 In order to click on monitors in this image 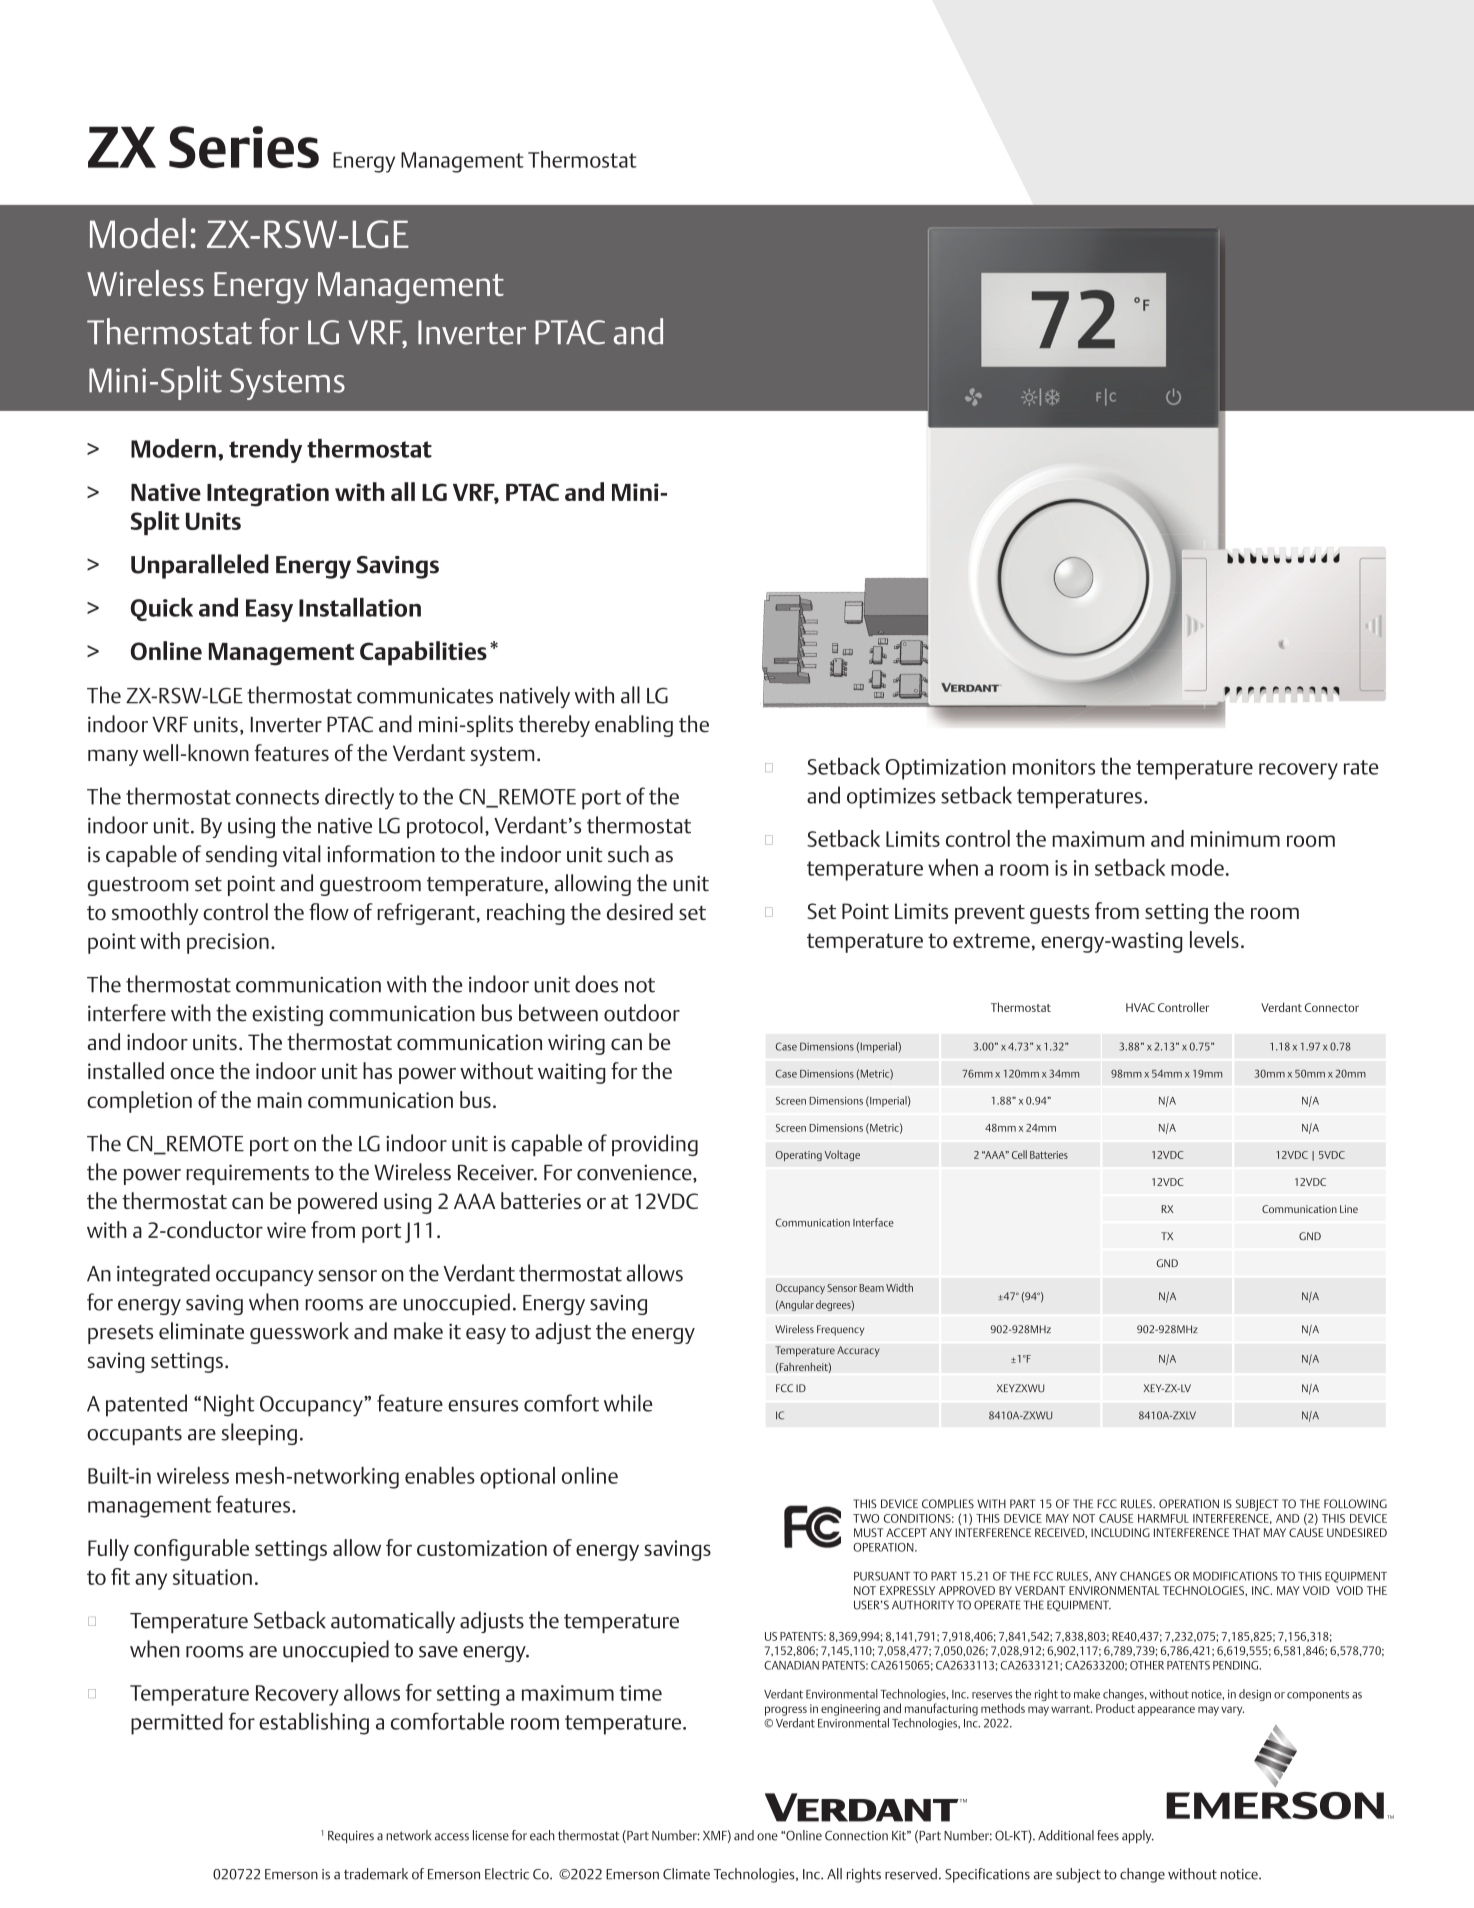, I will do `click(1054, 767)`.
